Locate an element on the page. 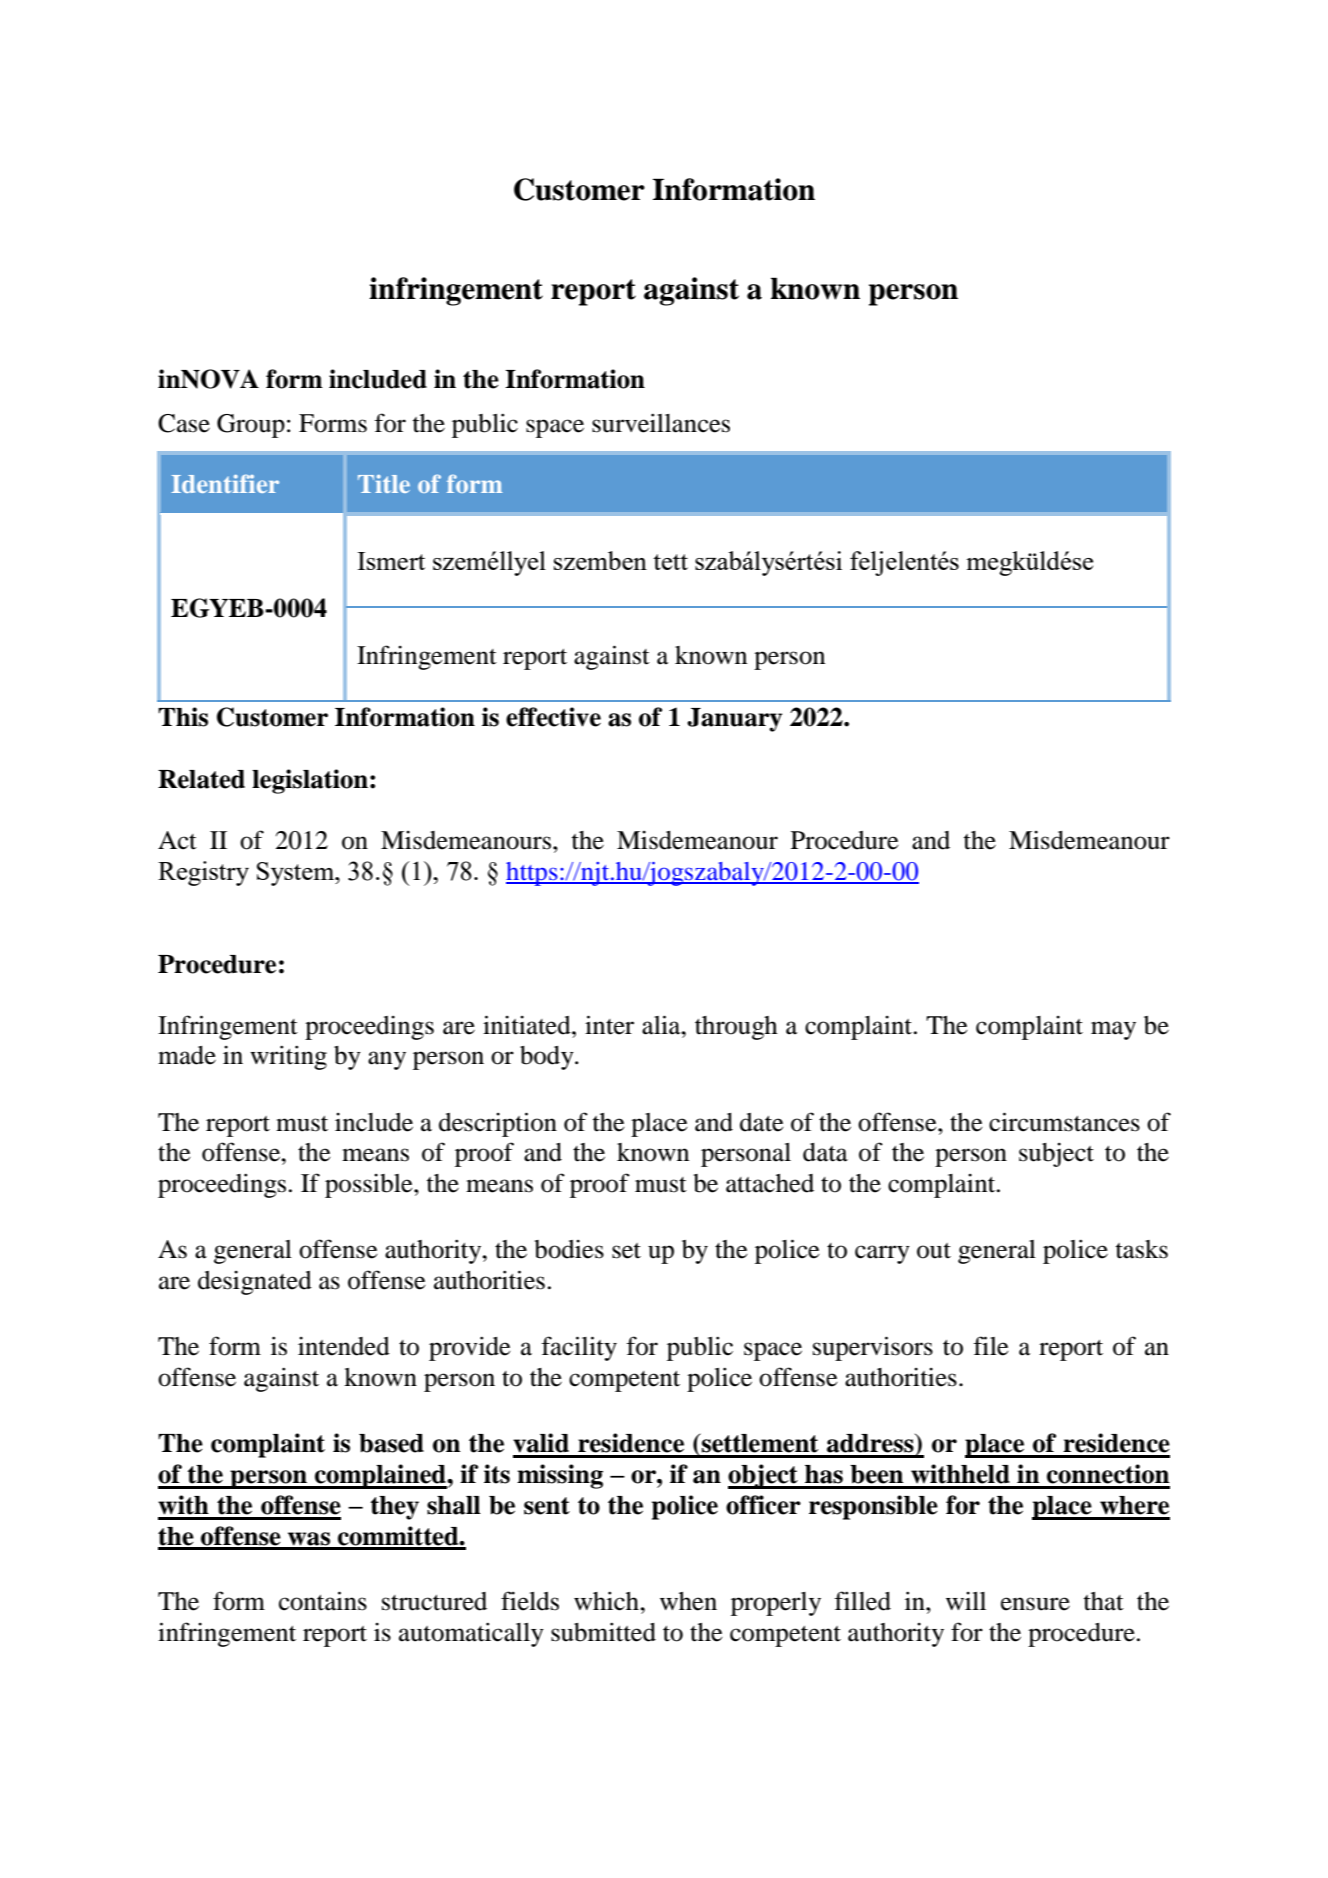  alia is located at coordinates (662, 1025).
